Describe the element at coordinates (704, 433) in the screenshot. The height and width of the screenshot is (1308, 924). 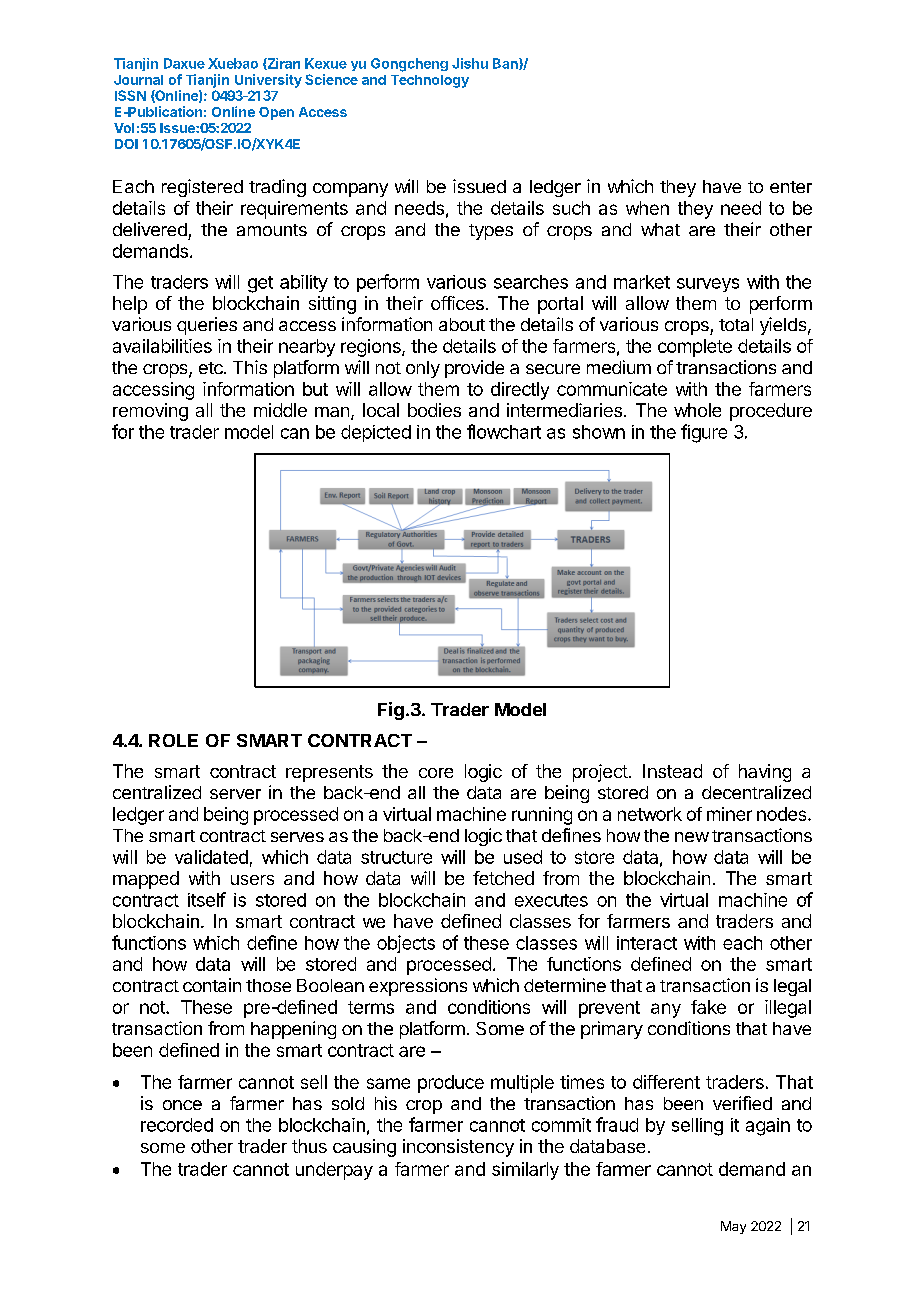
I see `figure` at that location.
